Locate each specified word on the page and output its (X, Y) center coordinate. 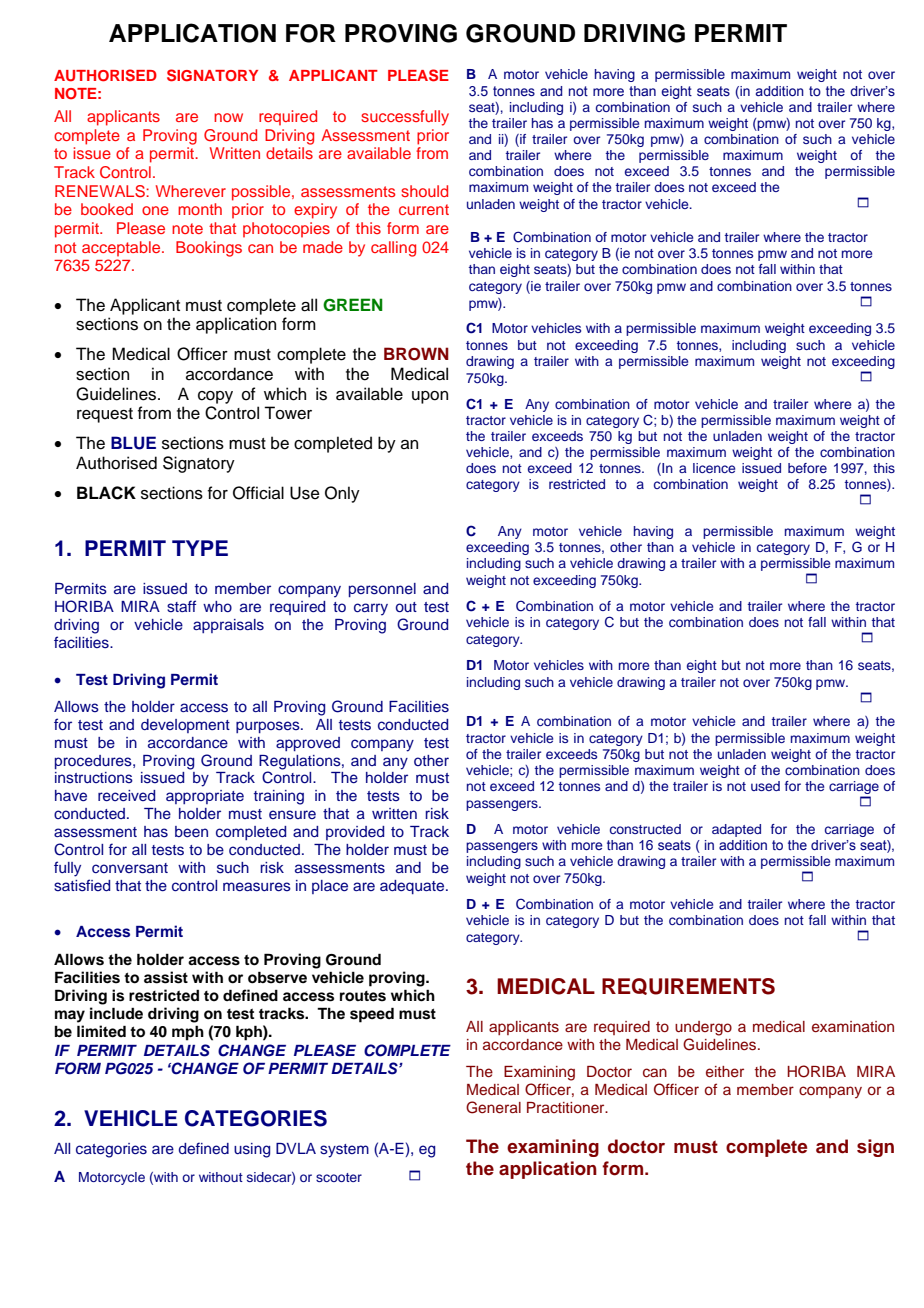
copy (215, 397)
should (424, 191)
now (228, 117)
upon (430, 397)
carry (371, 609)
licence (714, 468)
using (252, 1150)
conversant (130, 868)
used (765, 786)
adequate (413, 887)
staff (181, 606)
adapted (736, 830)
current (424, 209)
